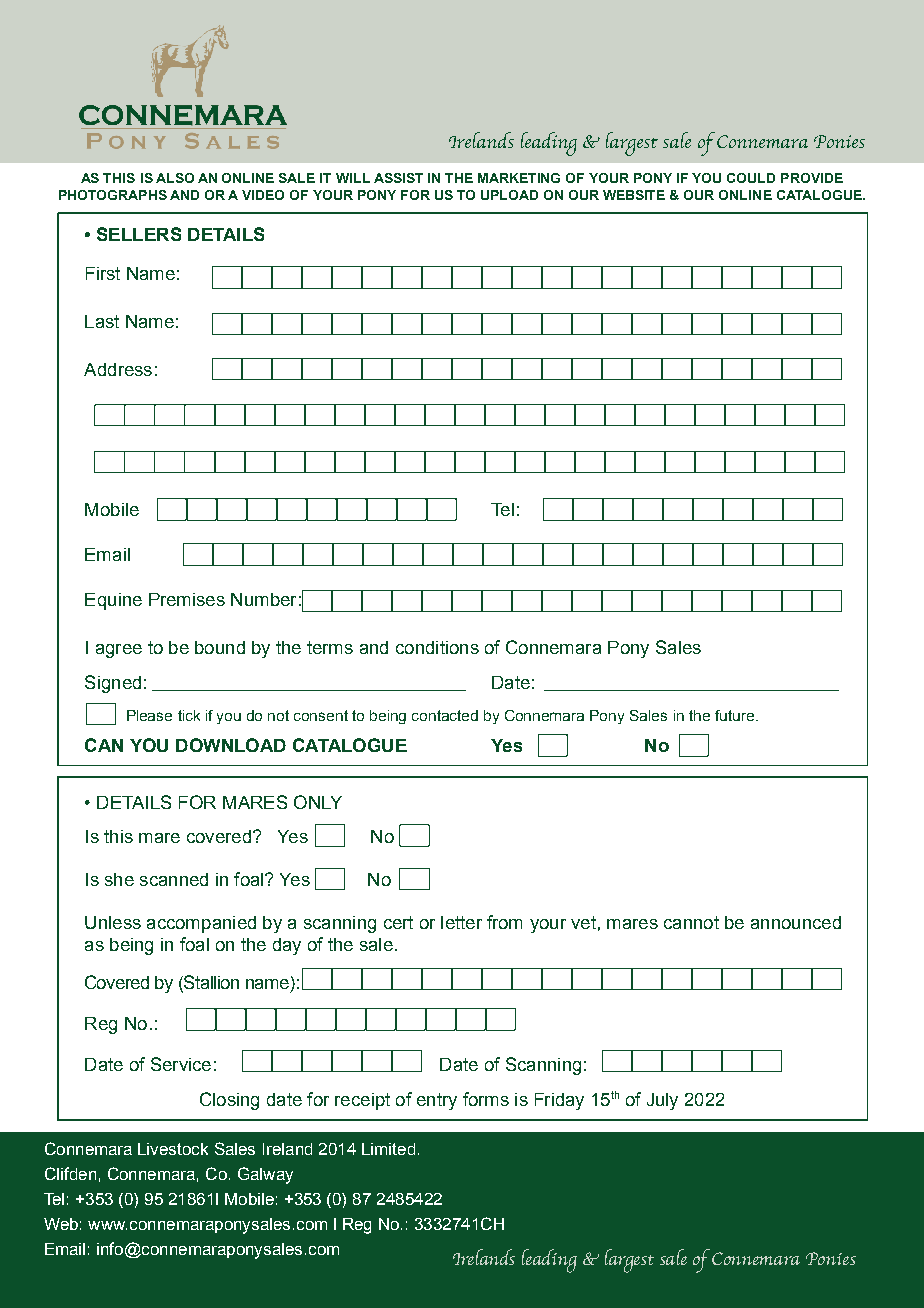 Image resolution: width=924 pixels, height=1308 pixels. What do you see at coordinates (662, 1101) in the page?
I see `July` at bounding box center [662, 1101].
